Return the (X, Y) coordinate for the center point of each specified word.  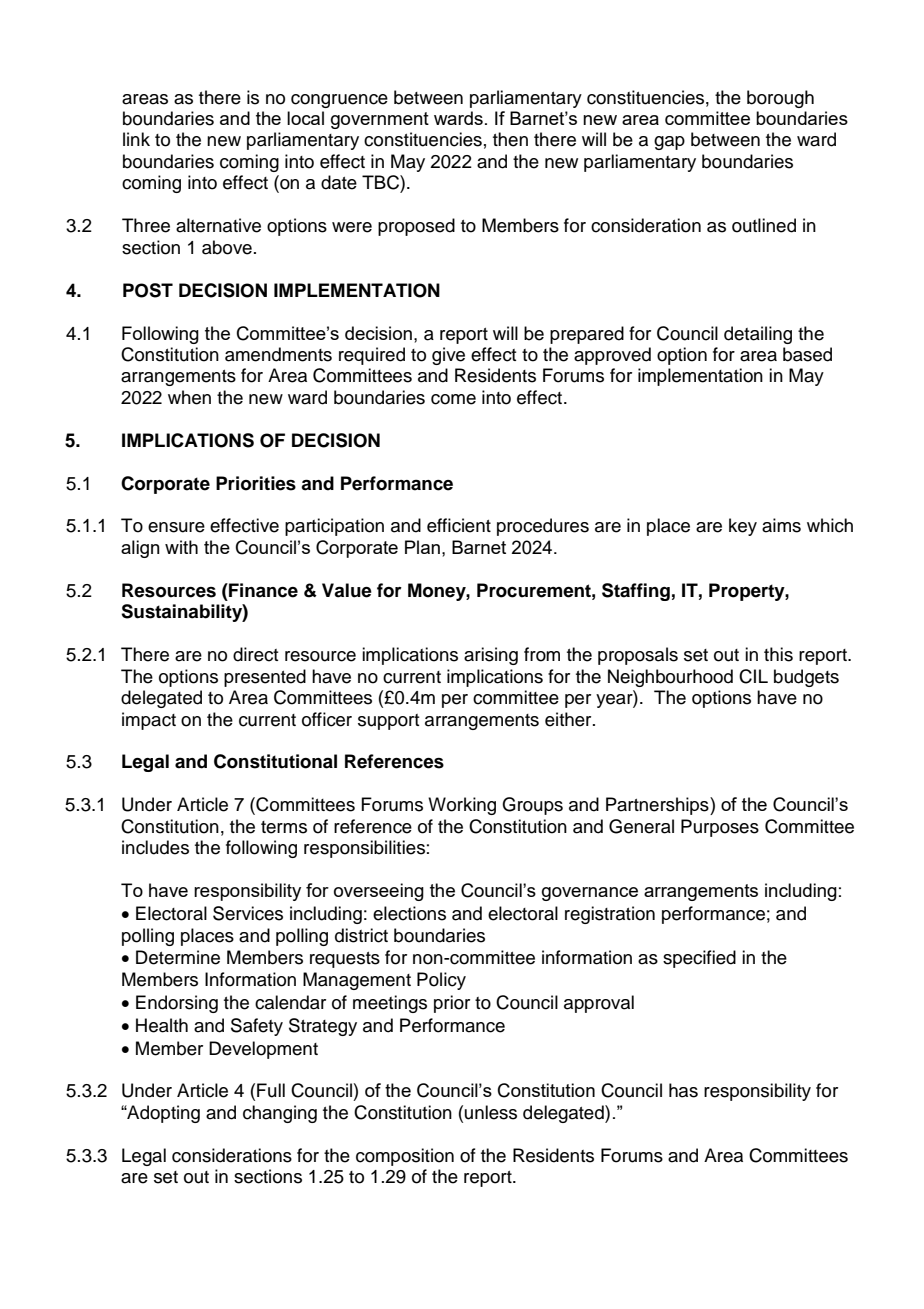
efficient (459, 525)
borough (780, 99)
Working (462, 806)
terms (284, 827)
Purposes (720, 828)
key (743, 527)
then (510, 139)
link (136, 139)
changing (280, 1114)
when (189, 397)
